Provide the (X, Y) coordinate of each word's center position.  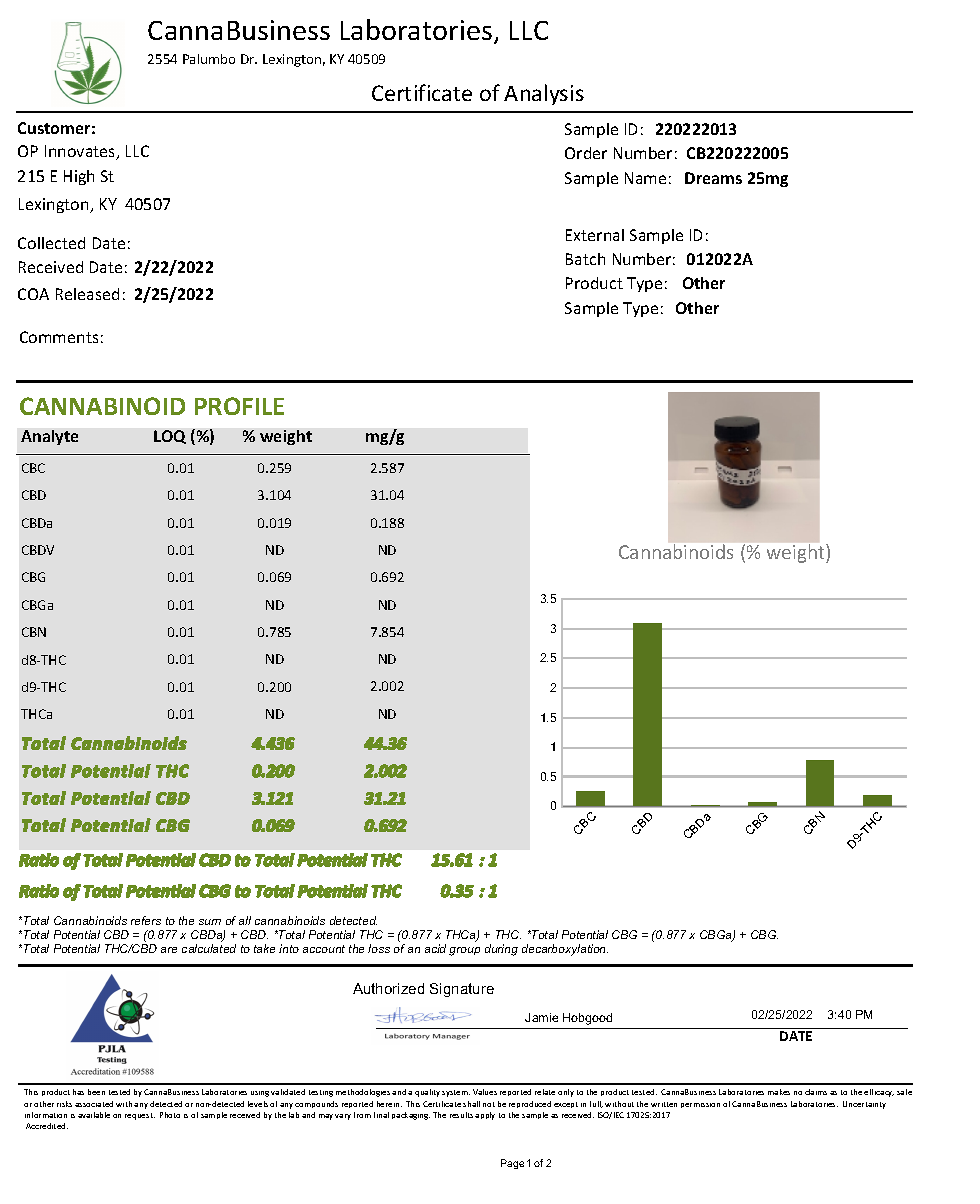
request (140, 1116)
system (456, 1093)
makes (779, 1092)
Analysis (544, 94)
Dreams (713, 178)
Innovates (81, 152)
